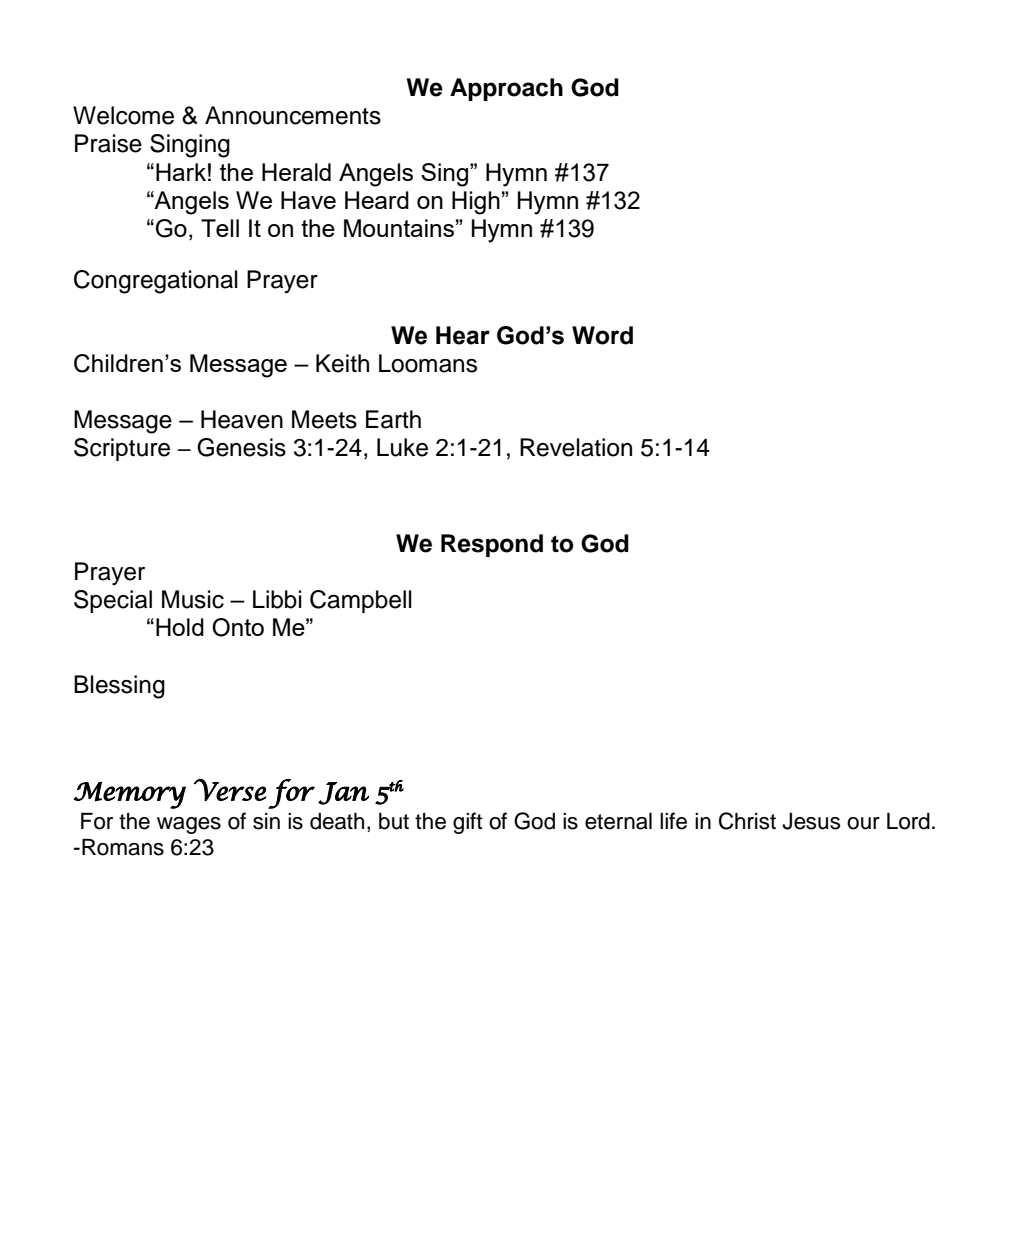 The height and width of the screenshot is (1246, 1026). Describe the element at coordinates (123, 115) in the screenshot. I see `Welcome` at that location.
